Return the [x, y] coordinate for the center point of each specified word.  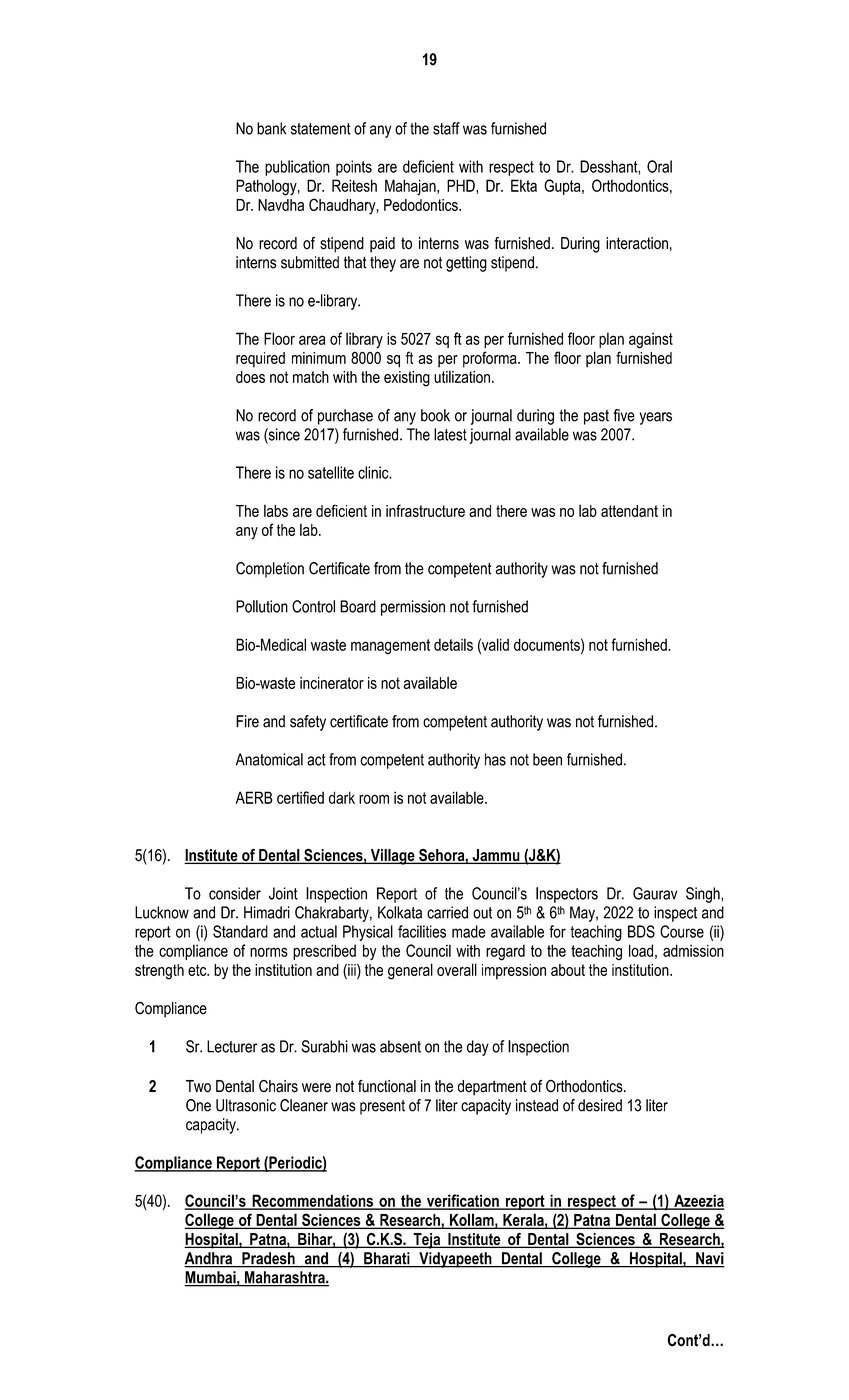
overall [457, 969]
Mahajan [411, 187]
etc [198, 970]
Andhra [209, 1259]
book [435, 415]
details [453, 644]
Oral [659, 166]
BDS [641, 931]
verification [462, 1201]
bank [271, 128]
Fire [247, 721]
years [656, 418]
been [547, 759]
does [250, 377]
